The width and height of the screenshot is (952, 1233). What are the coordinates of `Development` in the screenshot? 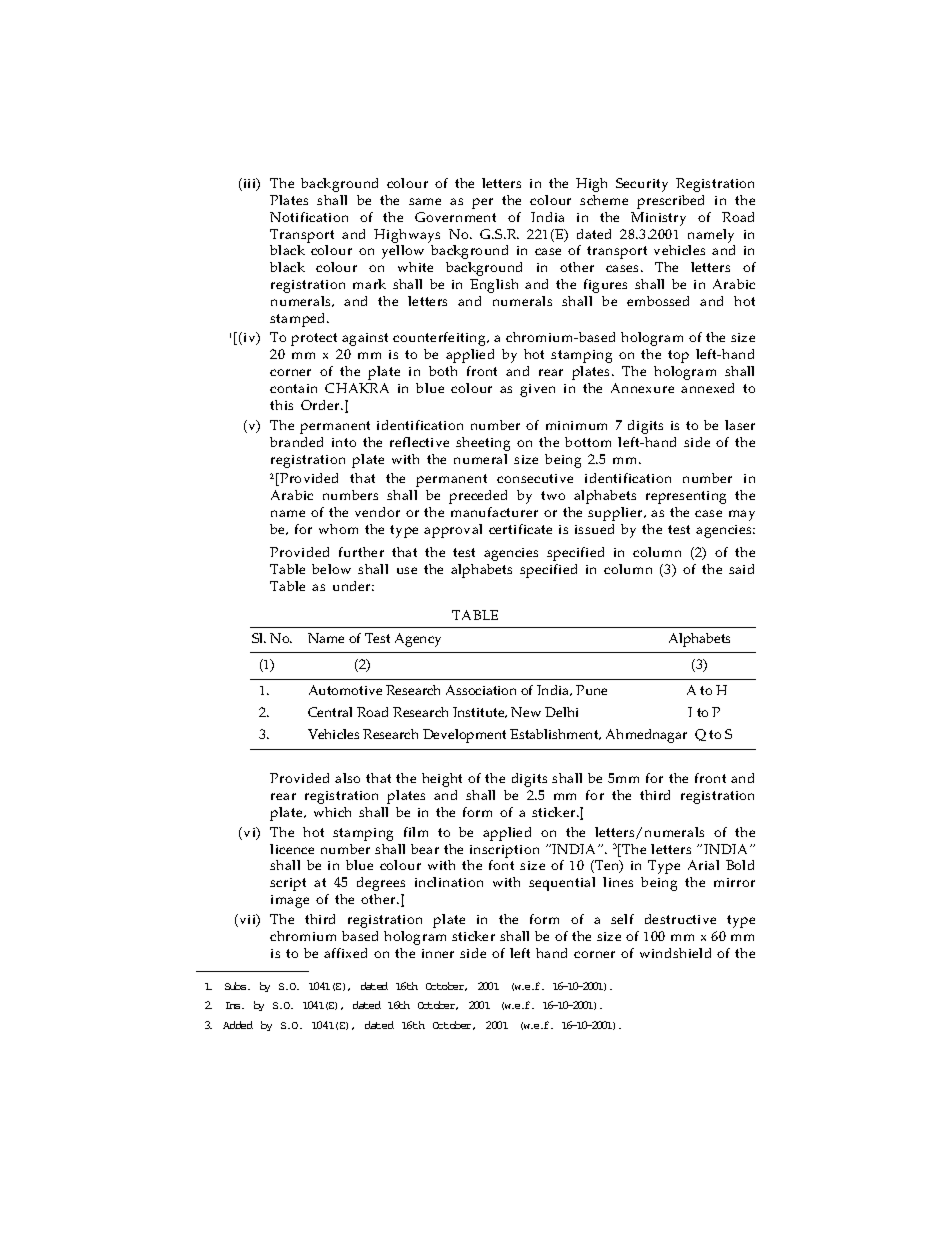 It's located at (464, 736).
